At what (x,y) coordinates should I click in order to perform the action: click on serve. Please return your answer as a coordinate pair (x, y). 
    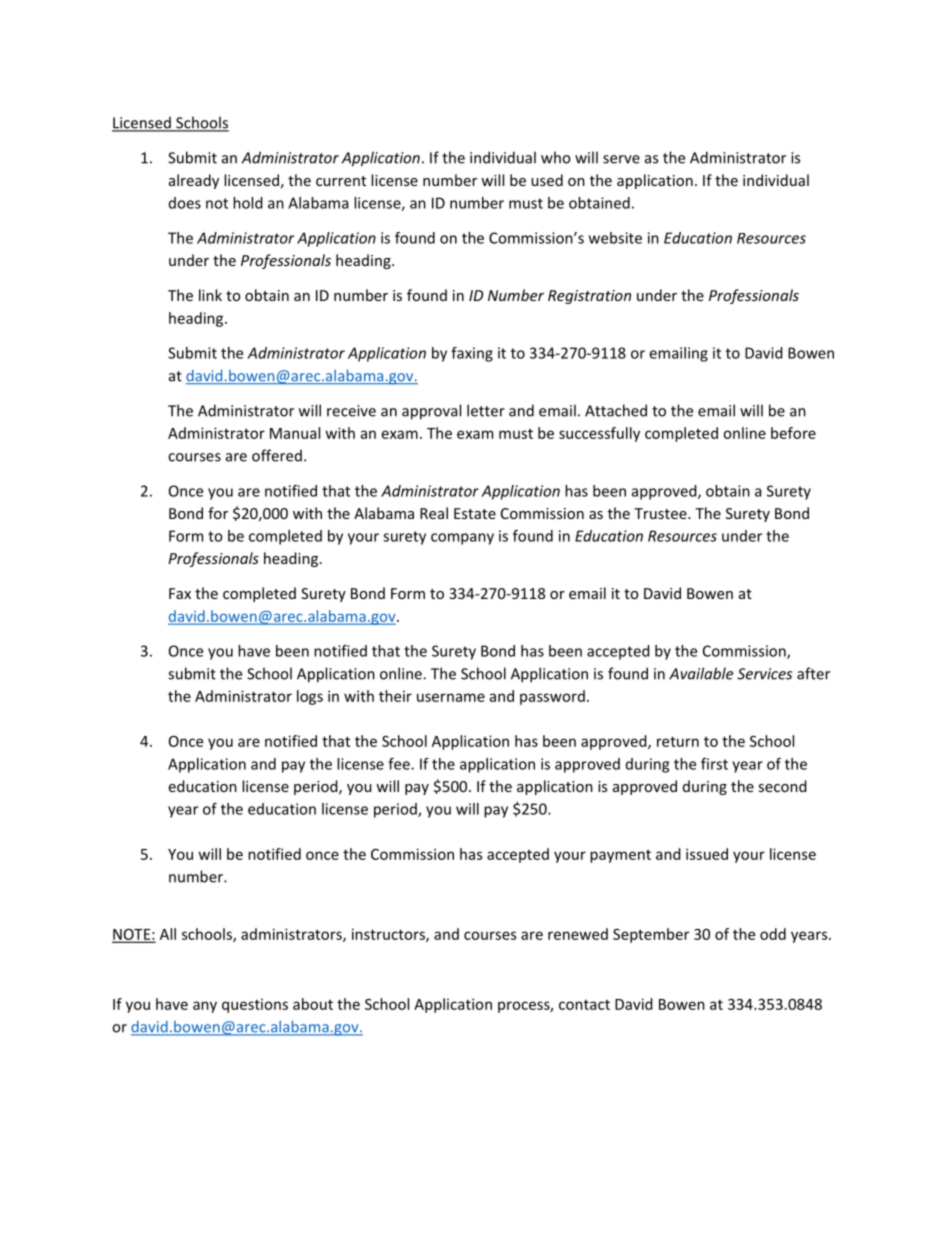
    Looking at the image, I should click on (621, 159).
